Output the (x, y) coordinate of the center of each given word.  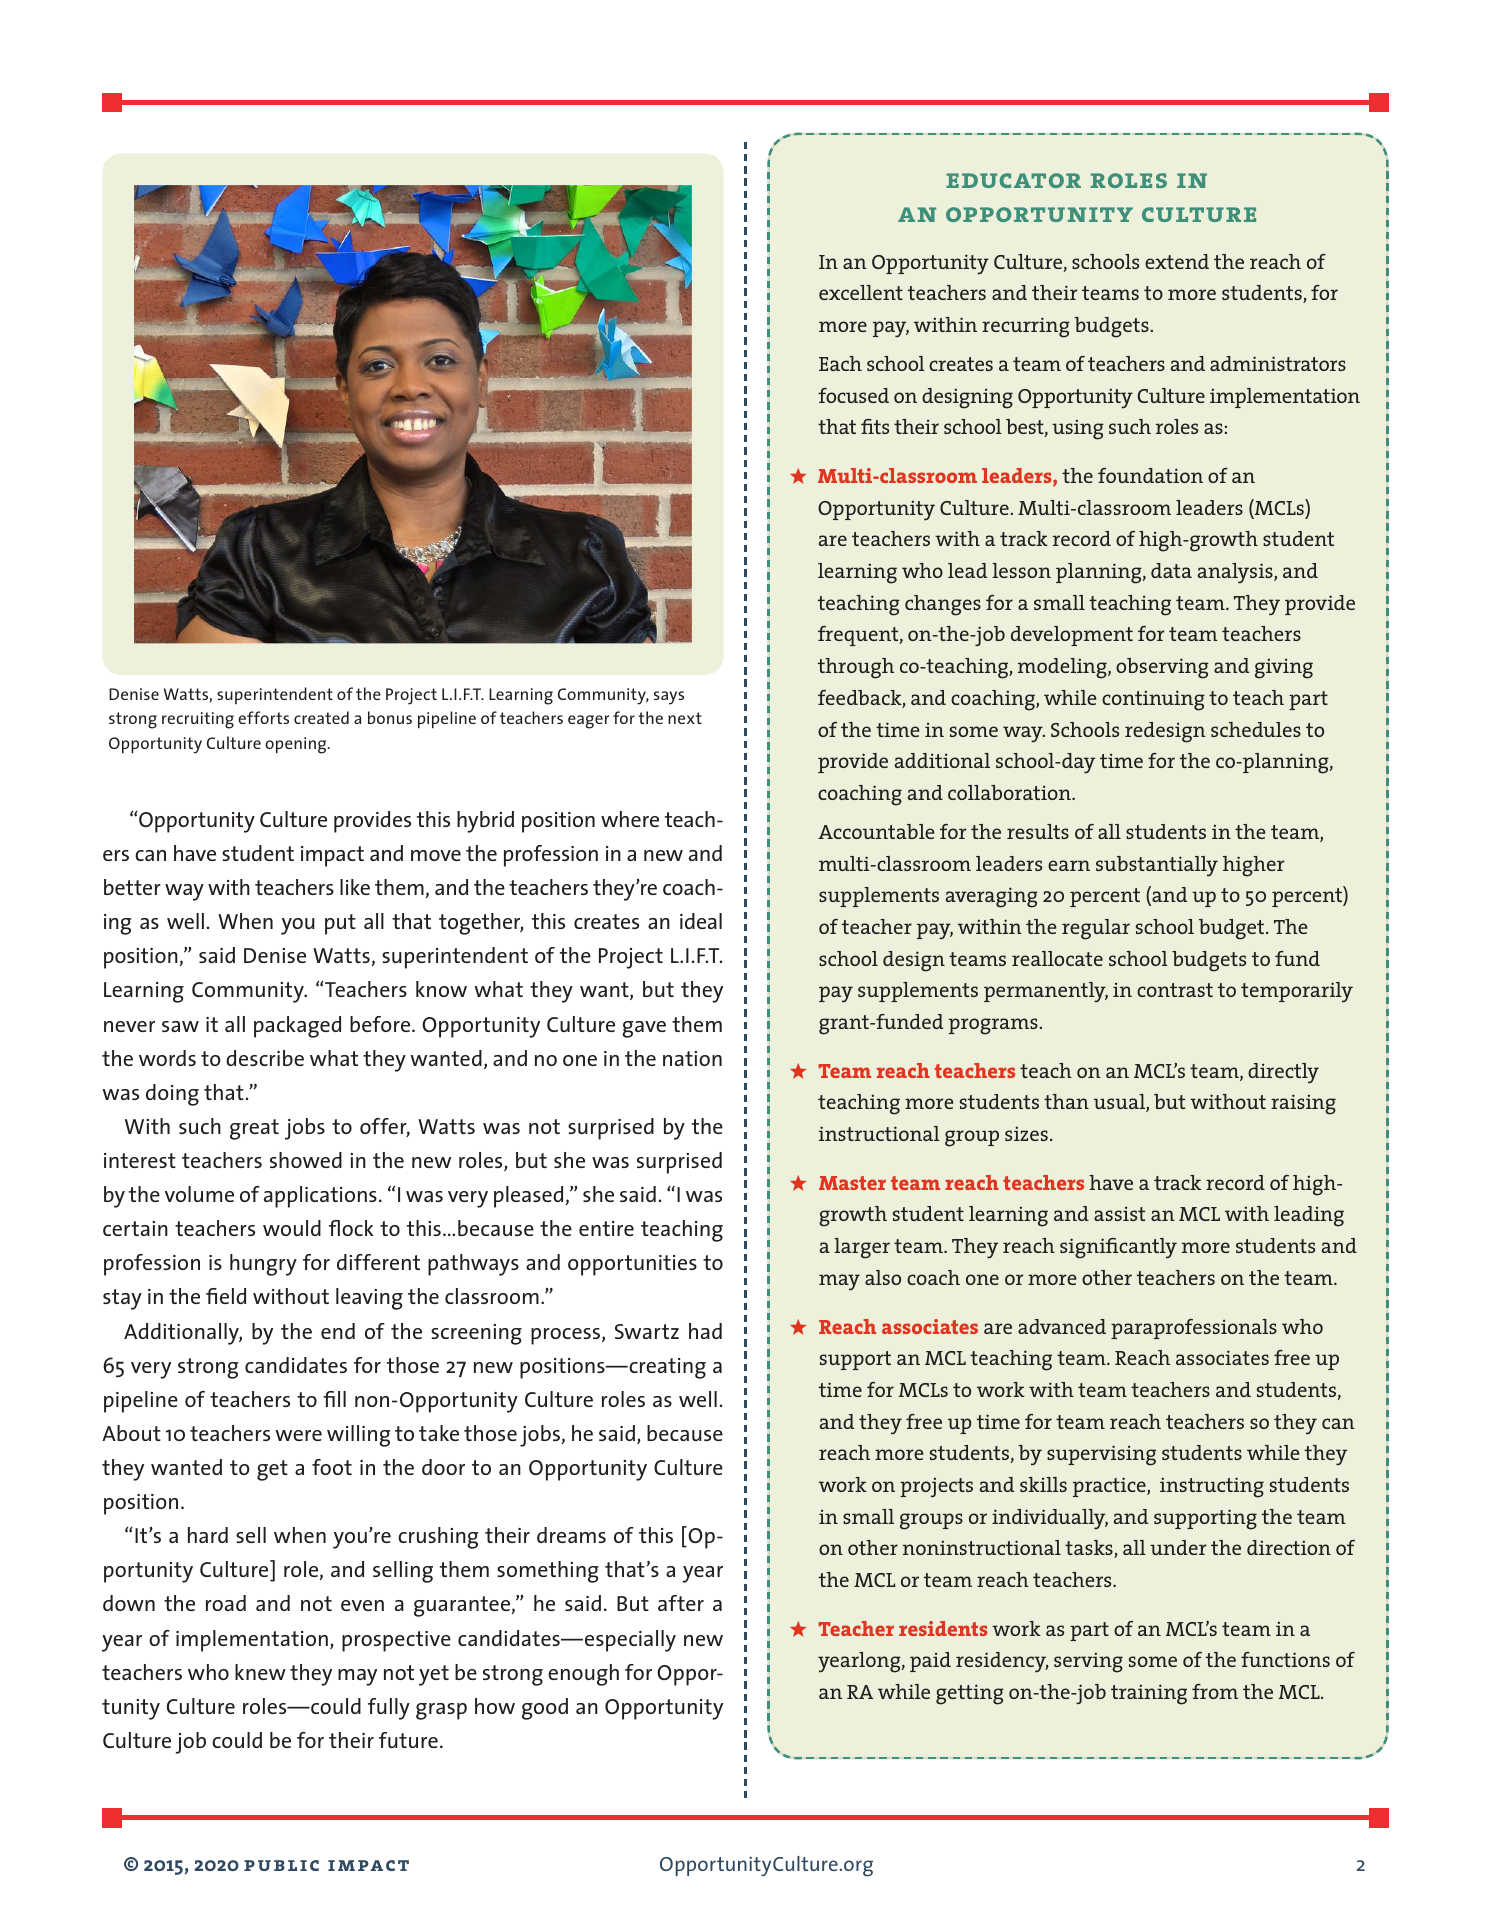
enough (583, 1675)
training (1149, 1694)
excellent (861, 292)
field (226, 1296)
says (669, 698)
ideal (701, 921)
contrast (1175, 990)
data (1171, 570)
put (340, 924)
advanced (1062, 1326)
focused (853, 395)
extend (1177, 261)
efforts (263, 717)
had (705, 1331)
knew (260, 1672)
